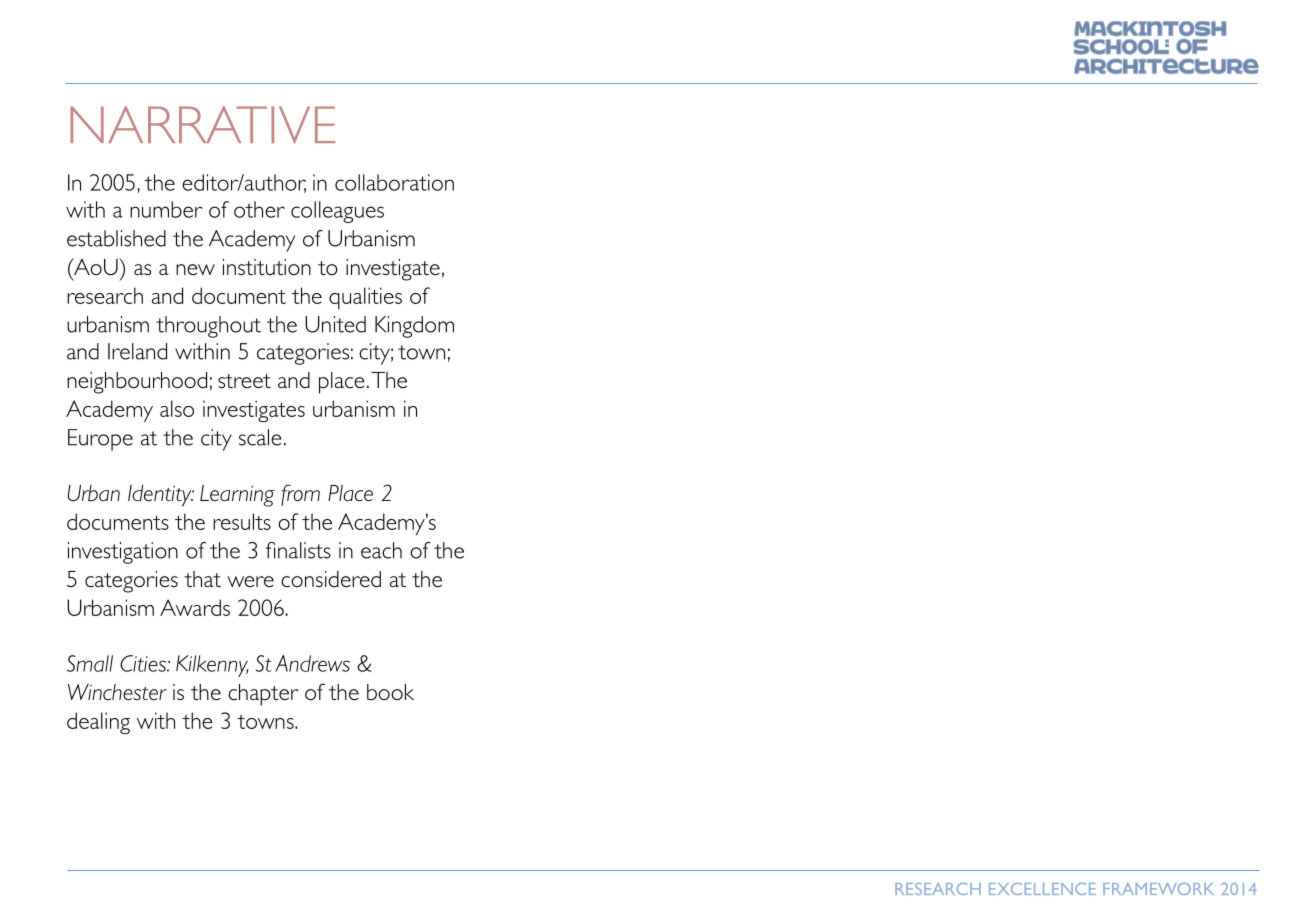  Describe the element at coordinates (394, 182) in the screenshot. I see `collaboration` at that location.
